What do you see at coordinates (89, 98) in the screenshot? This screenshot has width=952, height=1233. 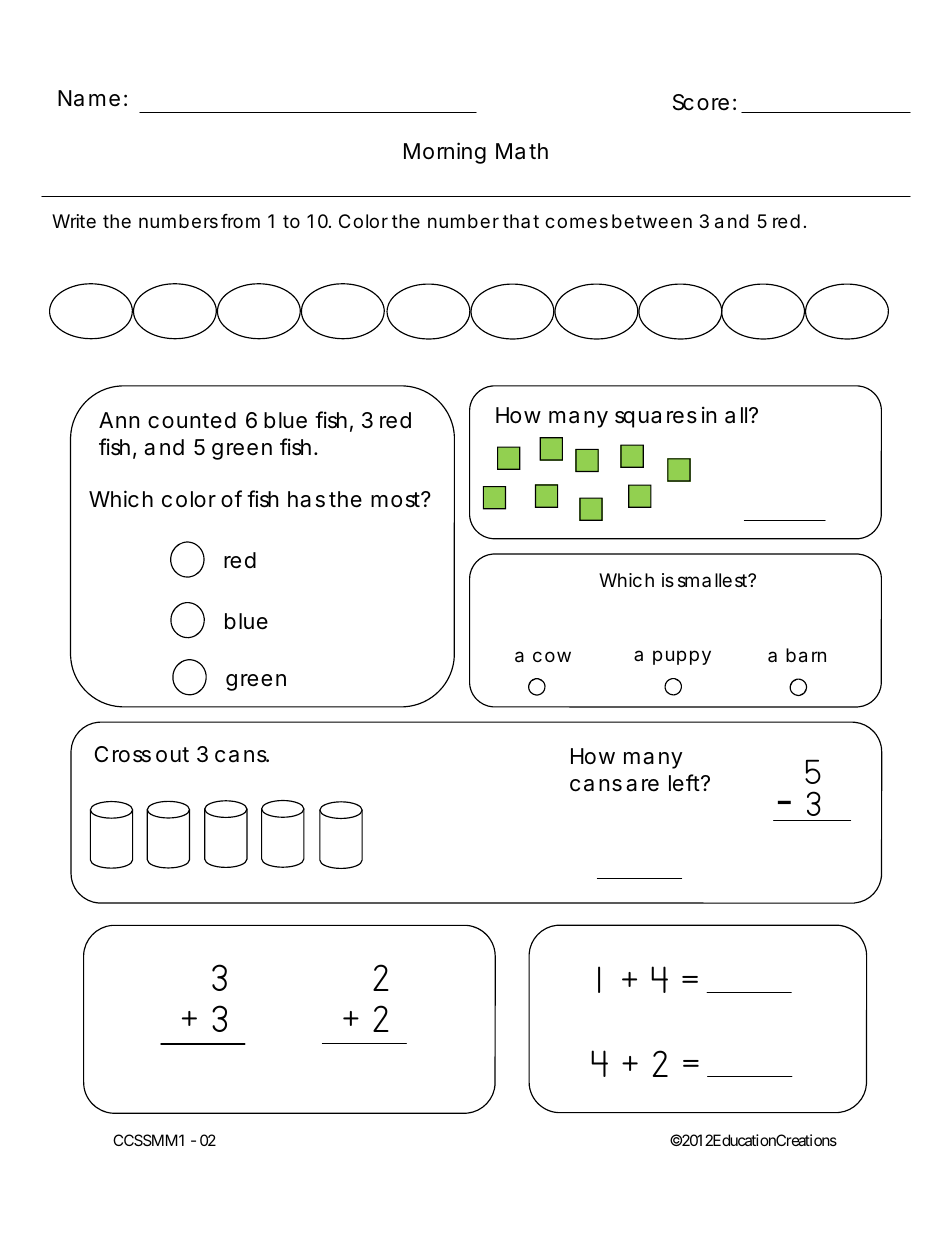 I see `Name` at bounding box center [89, 98].
